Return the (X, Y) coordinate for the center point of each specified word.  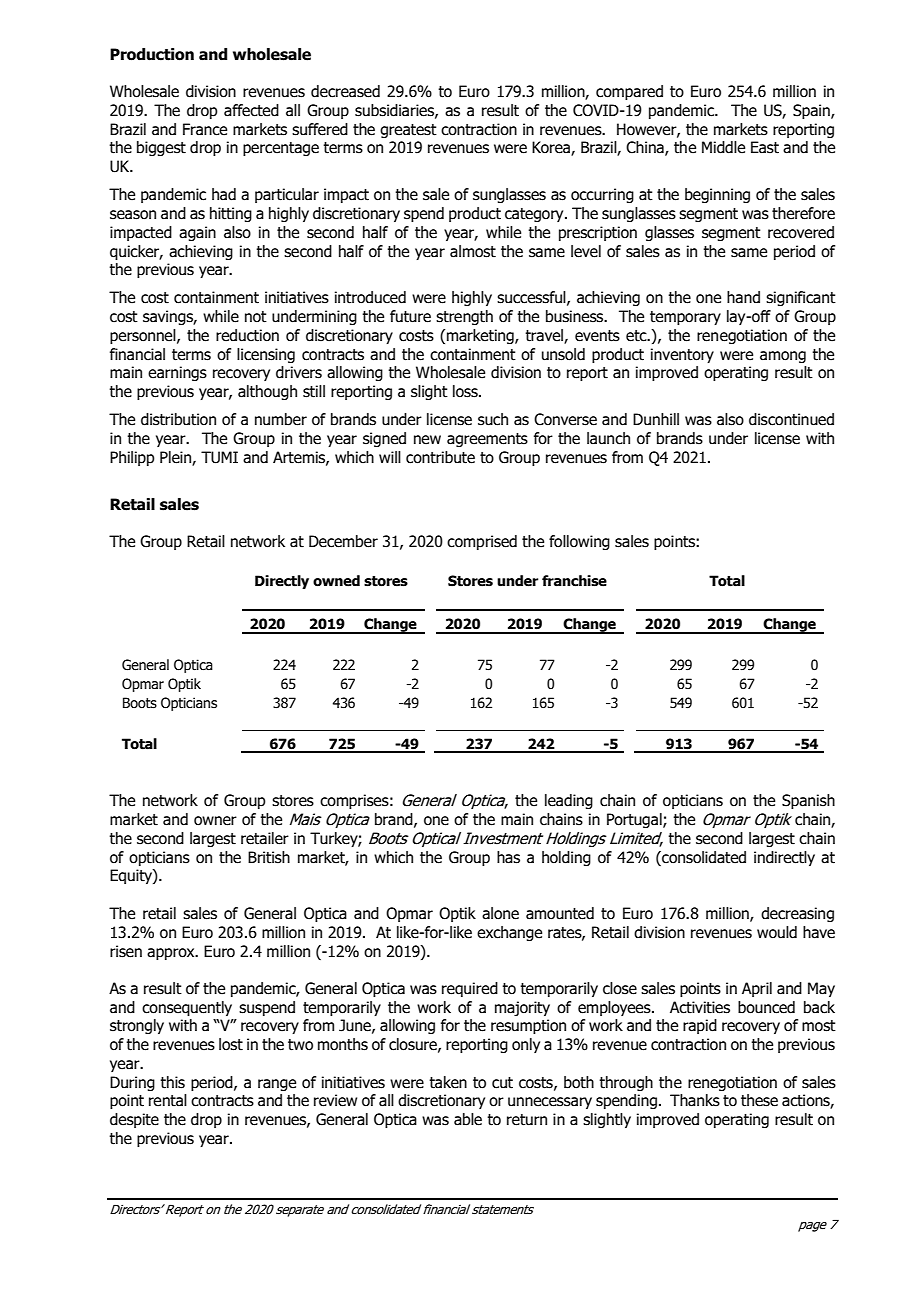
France (205, 129)
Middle (723, 147)
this (172, 1082)
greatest (408, 131)
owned (336, 581)
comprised (482, 542)
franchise (574, 581)
